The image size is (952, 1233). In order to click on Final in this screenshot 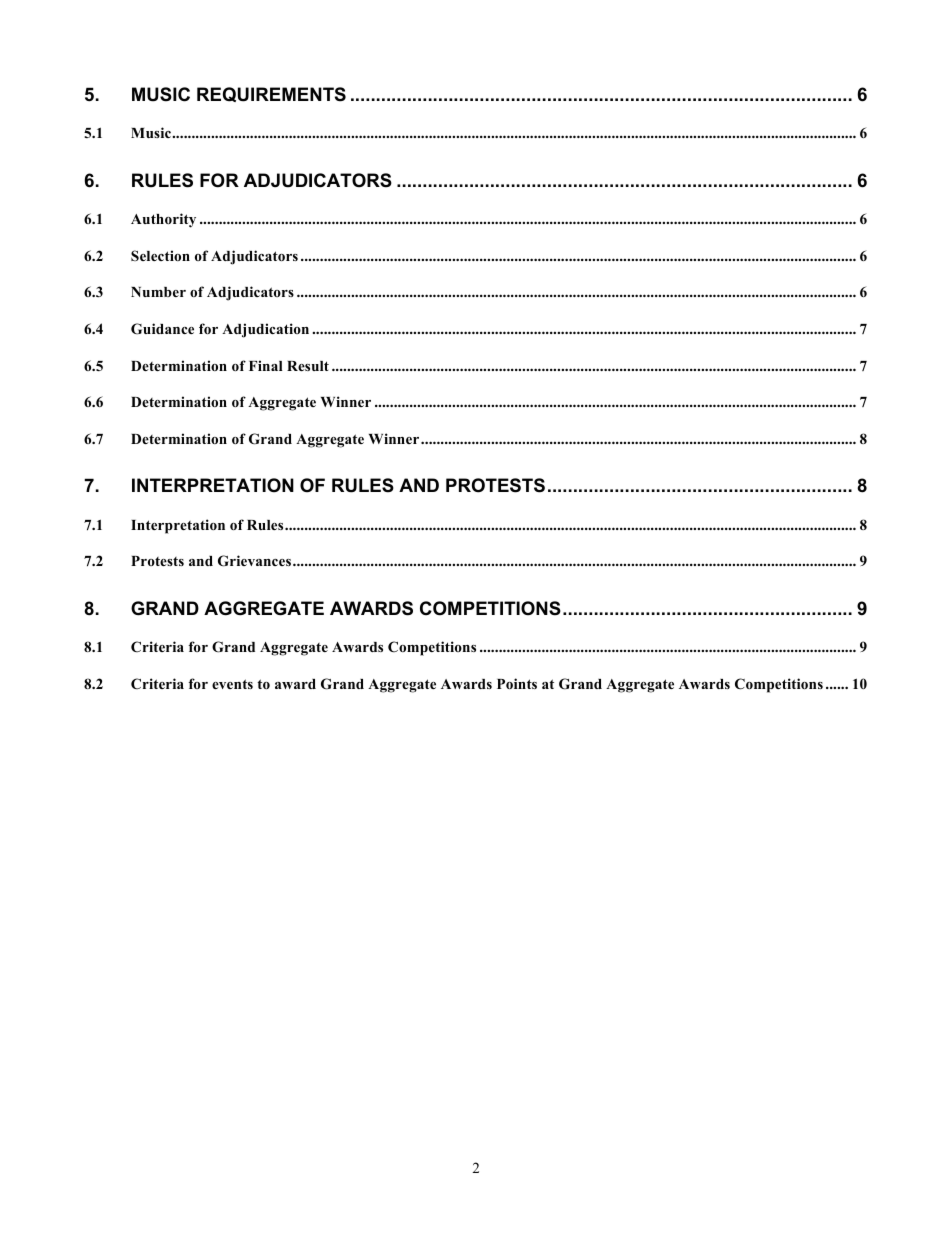, I will do `click(266, 365)`.
